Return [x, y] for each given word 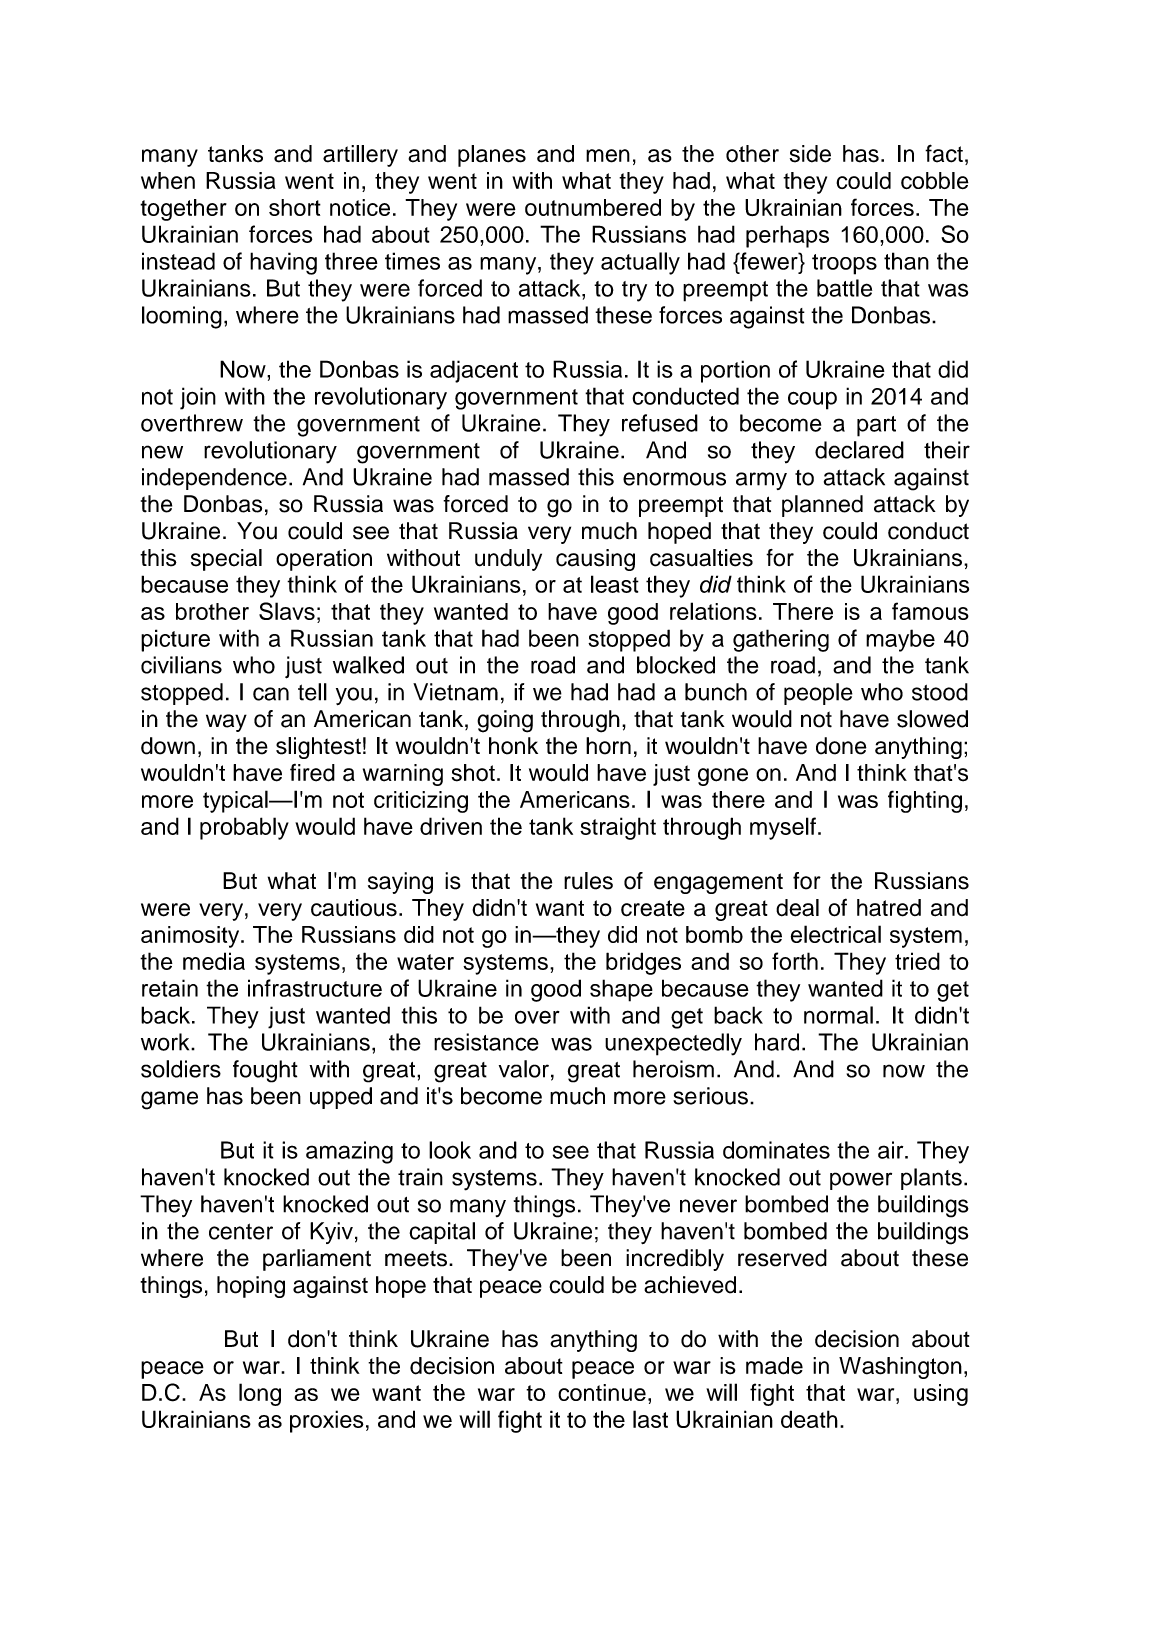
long [260, 1394]
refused [660, 423]
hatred [889, 908]
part [876, 426]
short [295, 207]
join [198, 398]
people [818, 694]
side [810, 154]
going [505, 721]
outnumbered [593, 207]
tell [312, 692]
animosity [191, 937]
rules [588, 881]
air [892, 1150]
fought [265, 1071]
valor [524, 1069]
